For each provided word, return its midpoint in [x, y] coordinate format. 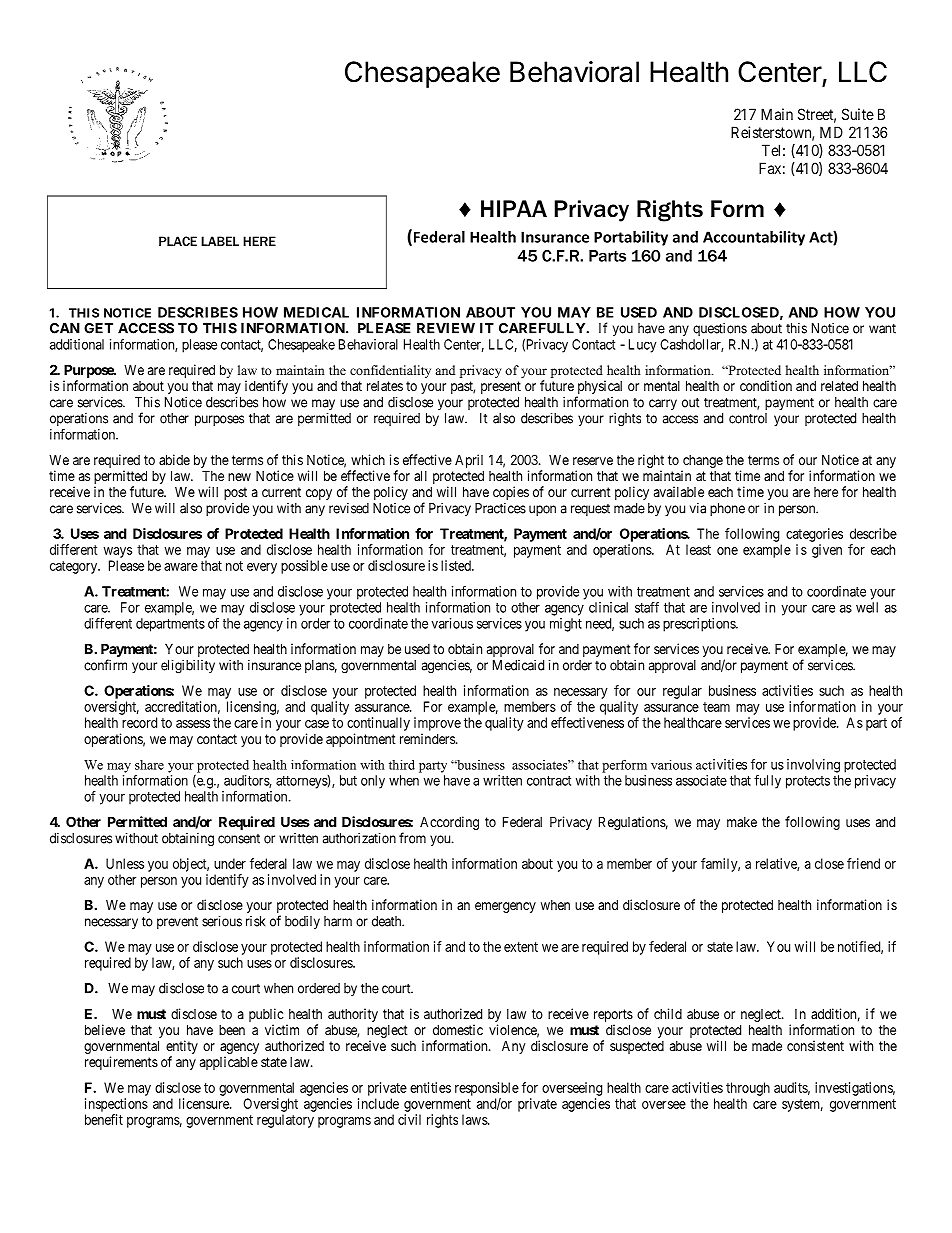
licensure [205, 1103]
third [402, 765]
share [149, 765]
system [802, 1105]
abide [174, 459]
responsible [487, 1089]
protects [808, 782]
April [469, 461]
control [748, 418]
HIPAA [514, 208]
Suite [858, 114]
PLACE [178, 241]
